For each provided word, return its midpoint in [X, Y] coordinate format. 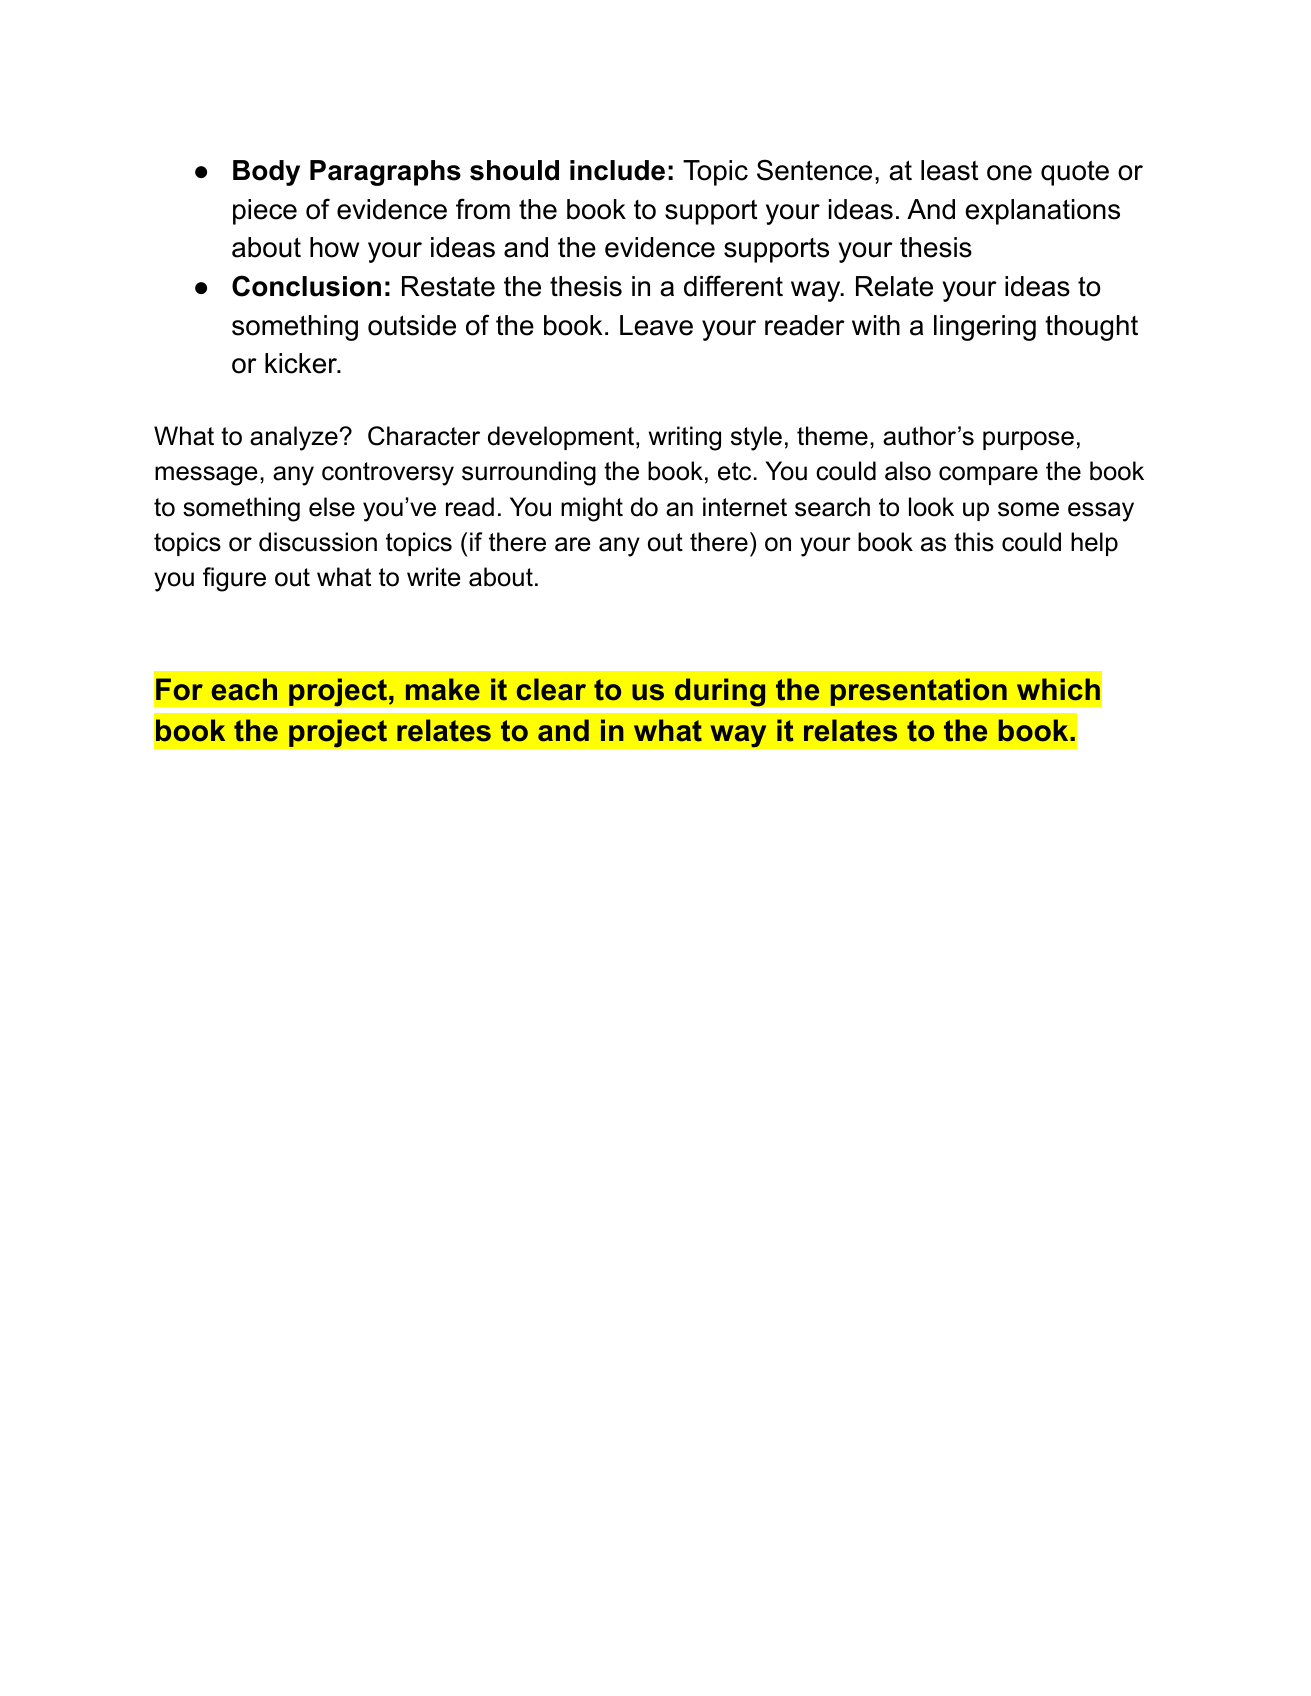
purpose [1028, 440]
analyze [295, 438]
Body [266, 173]
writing [685, 438]
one [1009, 173]
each [244, 689]
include [617, 170]
